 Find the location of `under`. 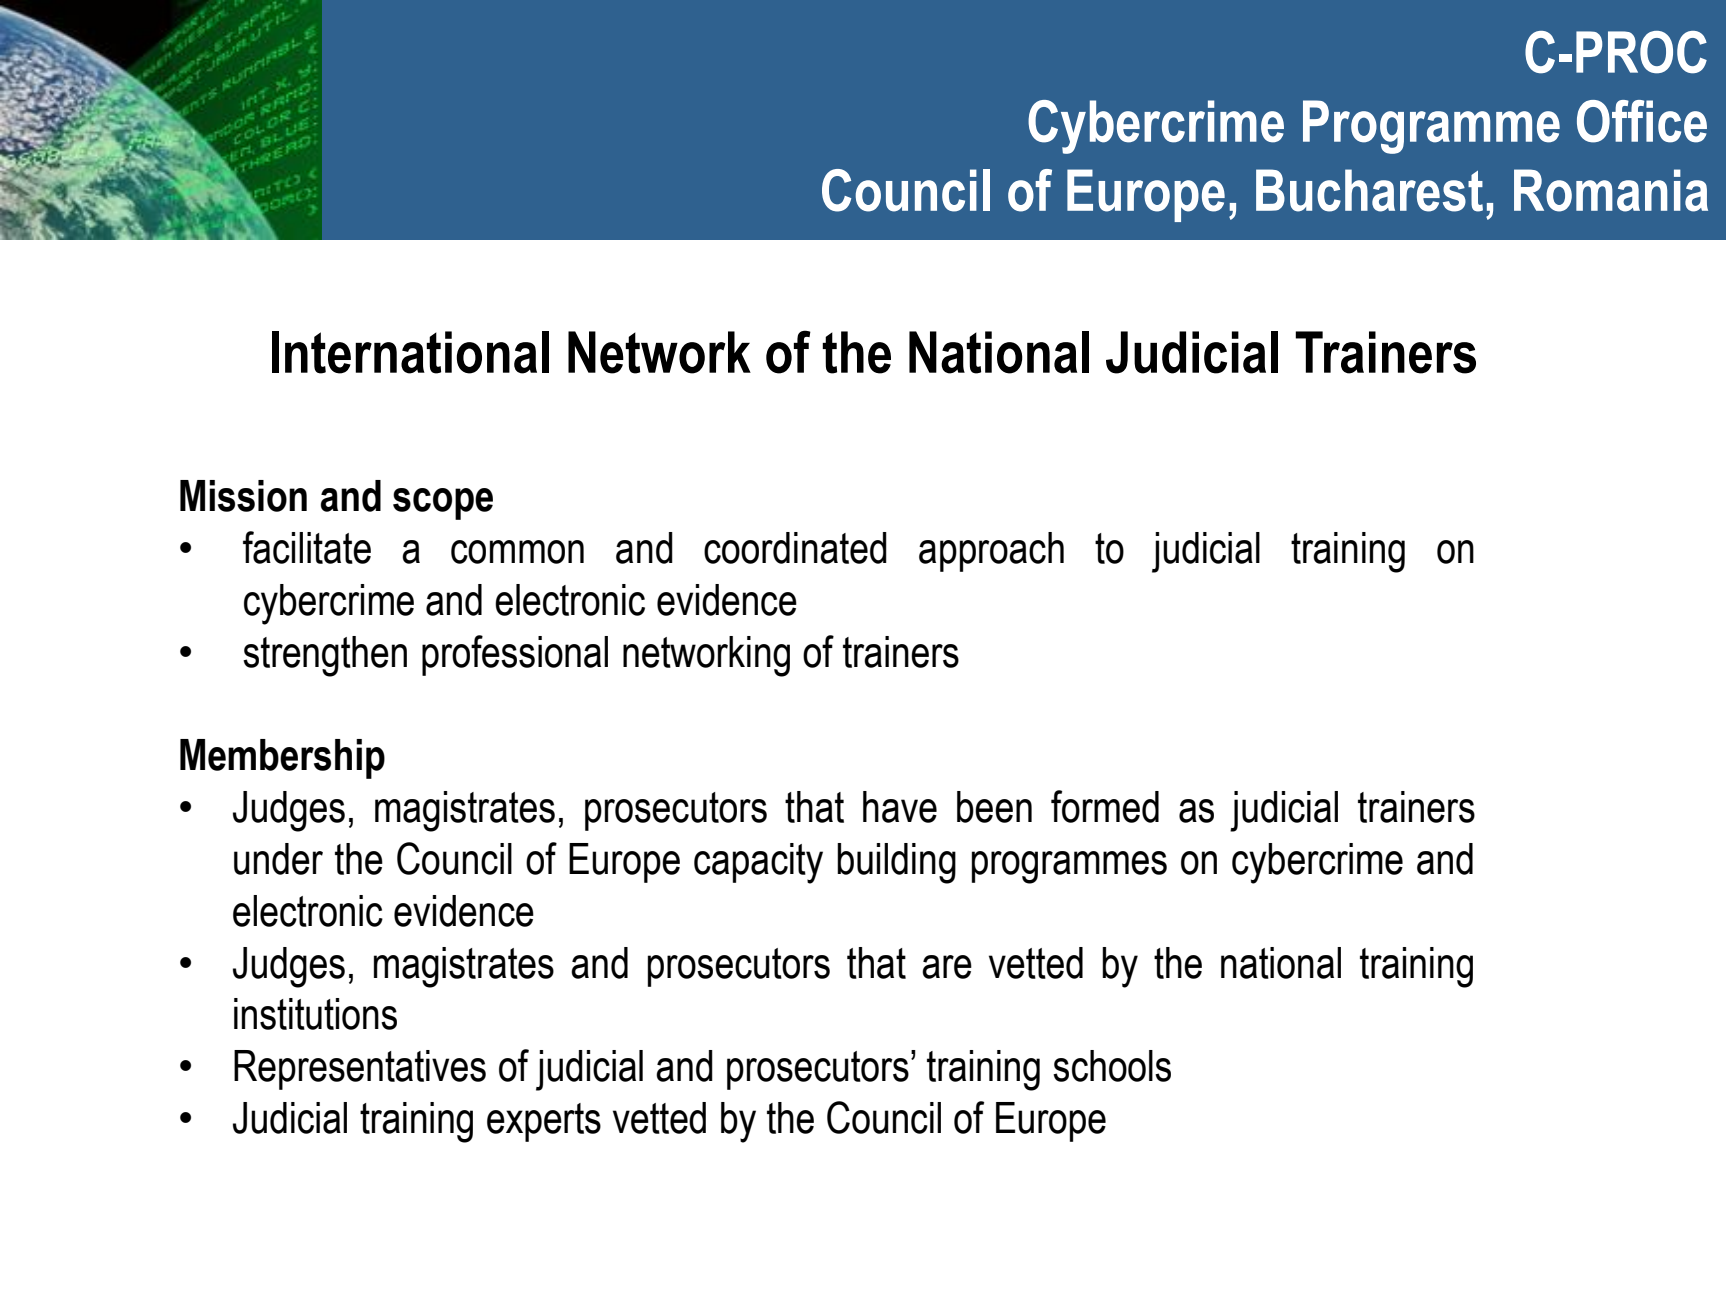

under is located at coordinates (278, 859).
